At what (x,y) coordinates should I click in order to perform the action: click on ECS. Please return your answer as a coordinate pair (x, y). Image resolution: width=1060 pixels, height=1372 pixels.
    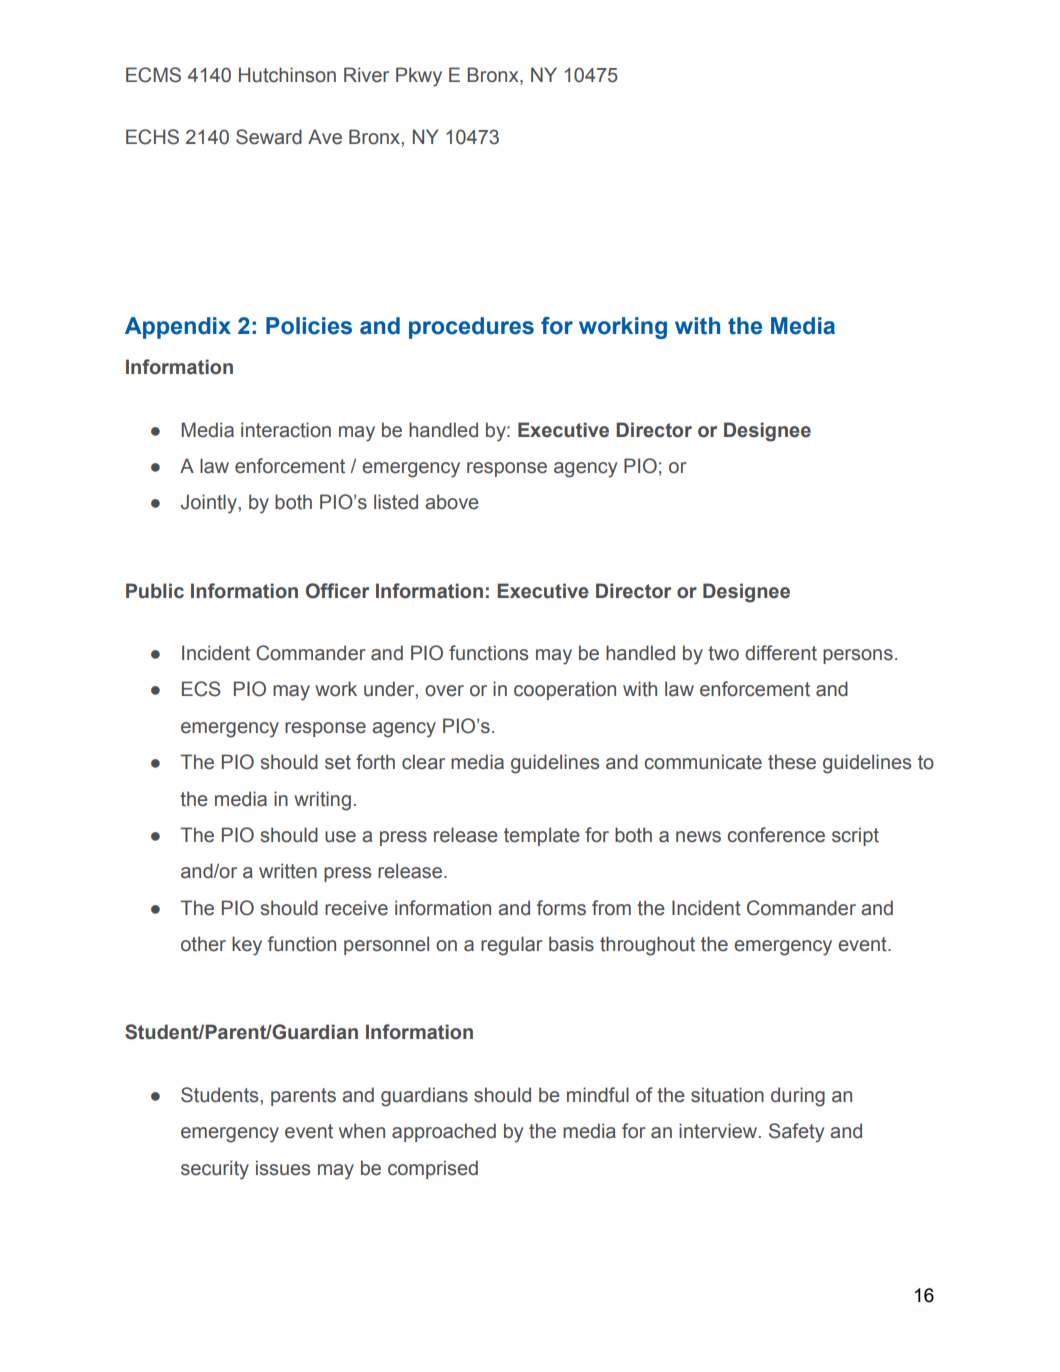
    Looking at the image, I should click on (201, 689).
